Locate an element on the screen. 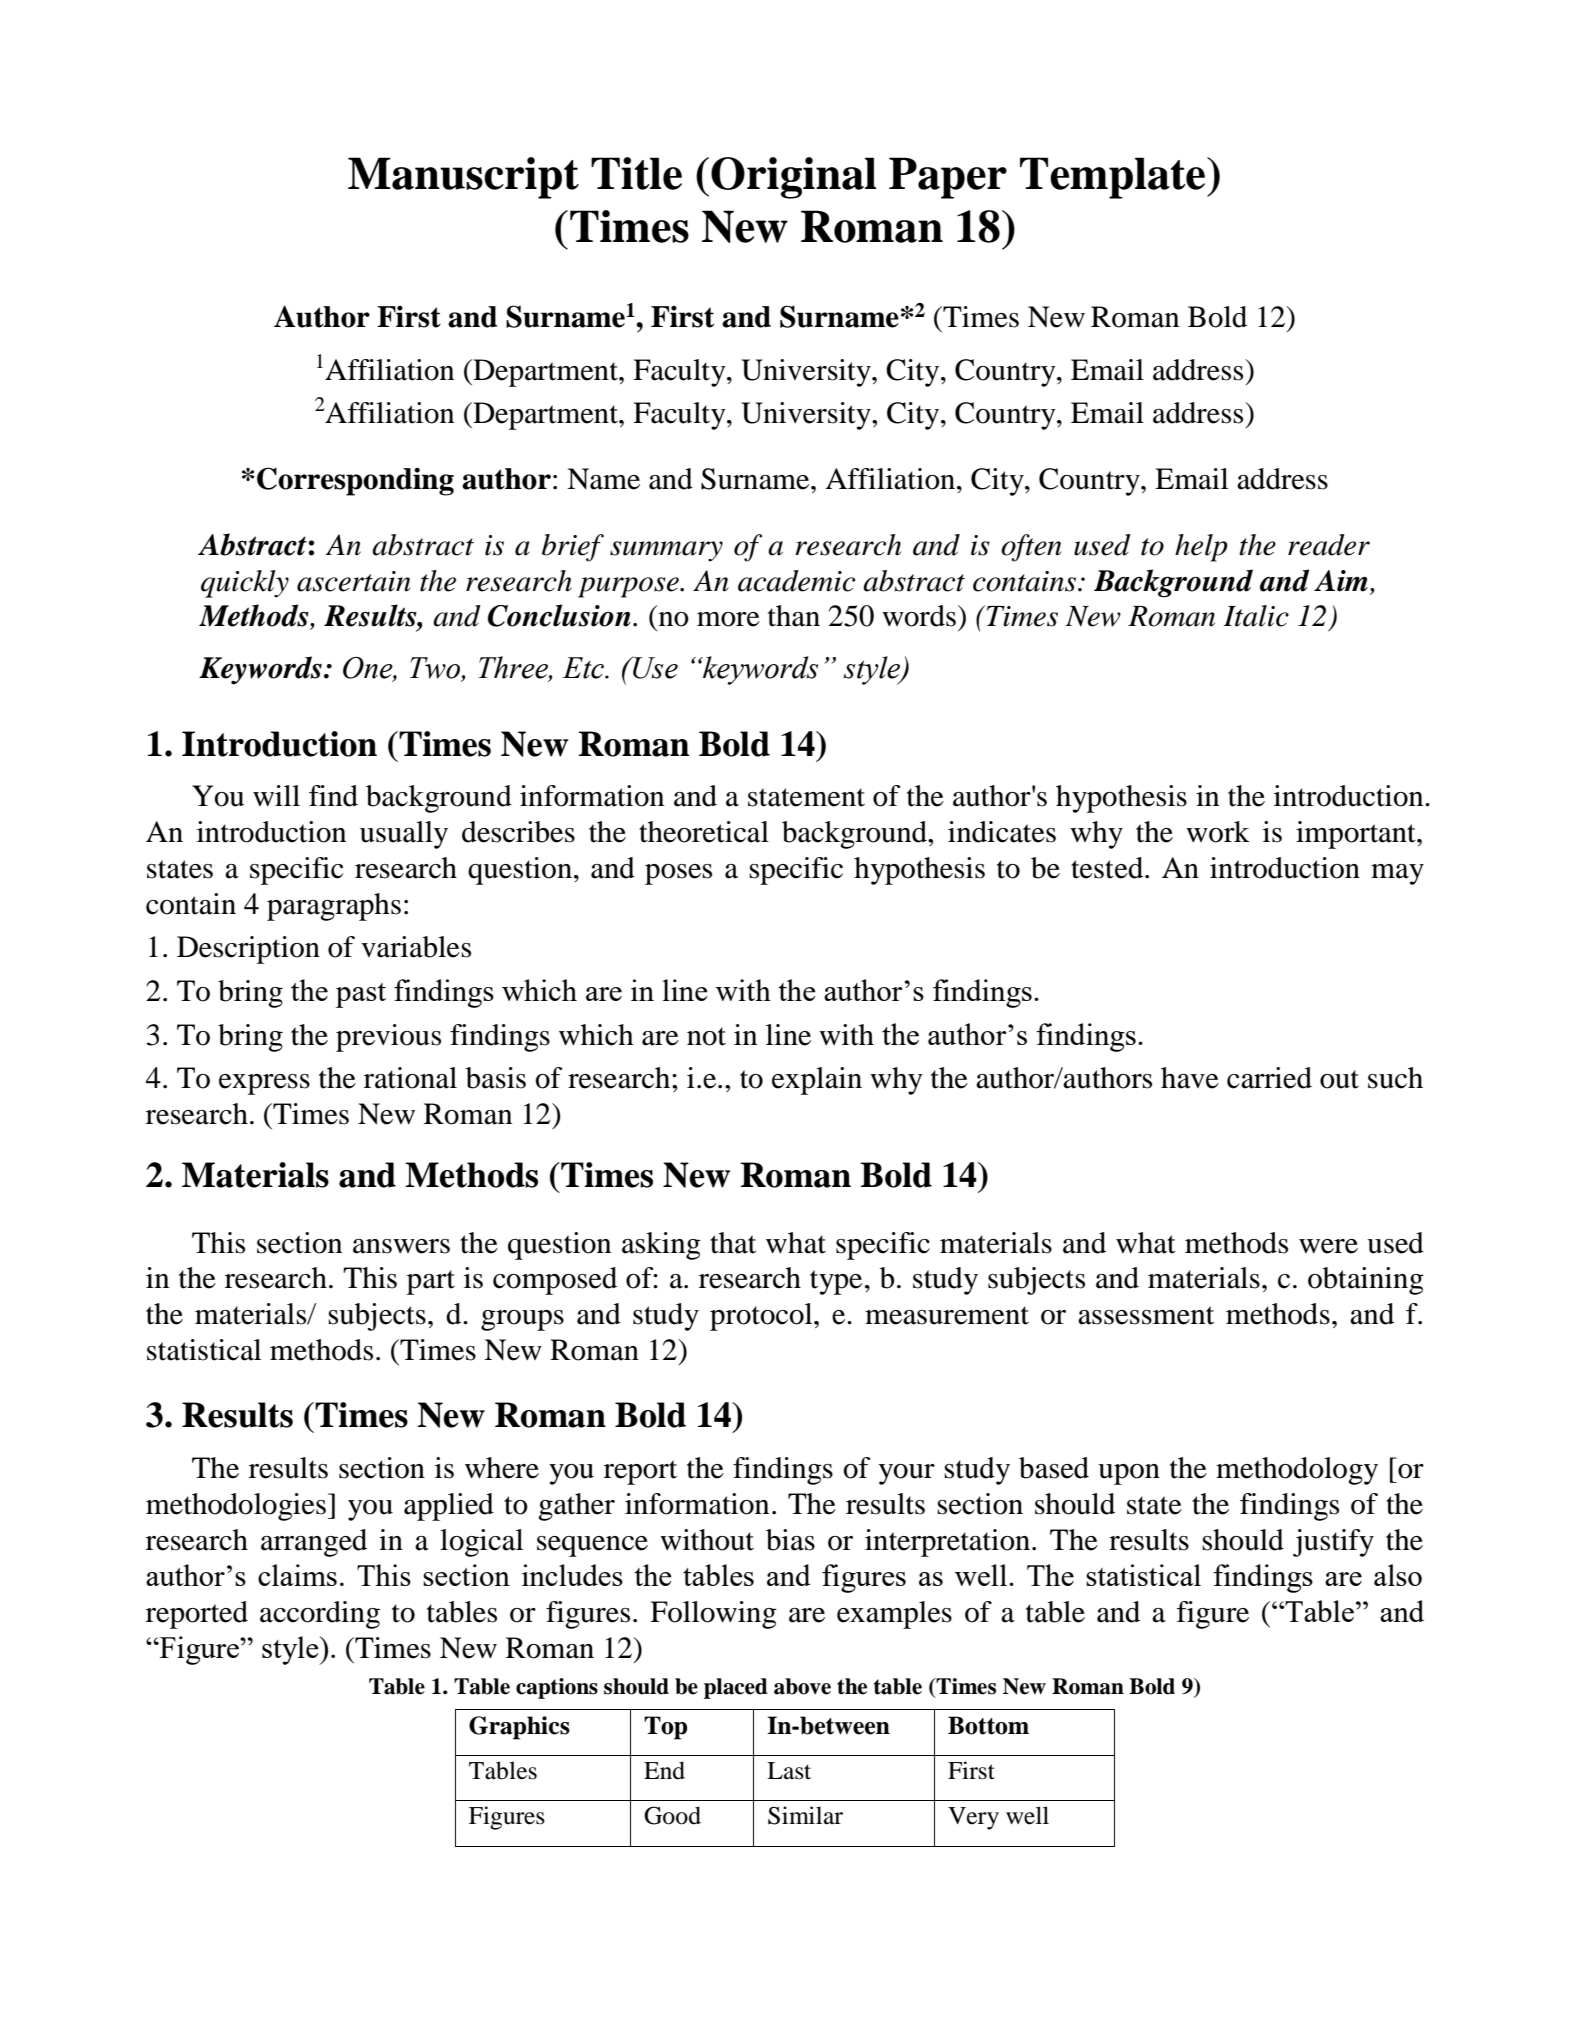  Original is located at coordinates (794, 178).
